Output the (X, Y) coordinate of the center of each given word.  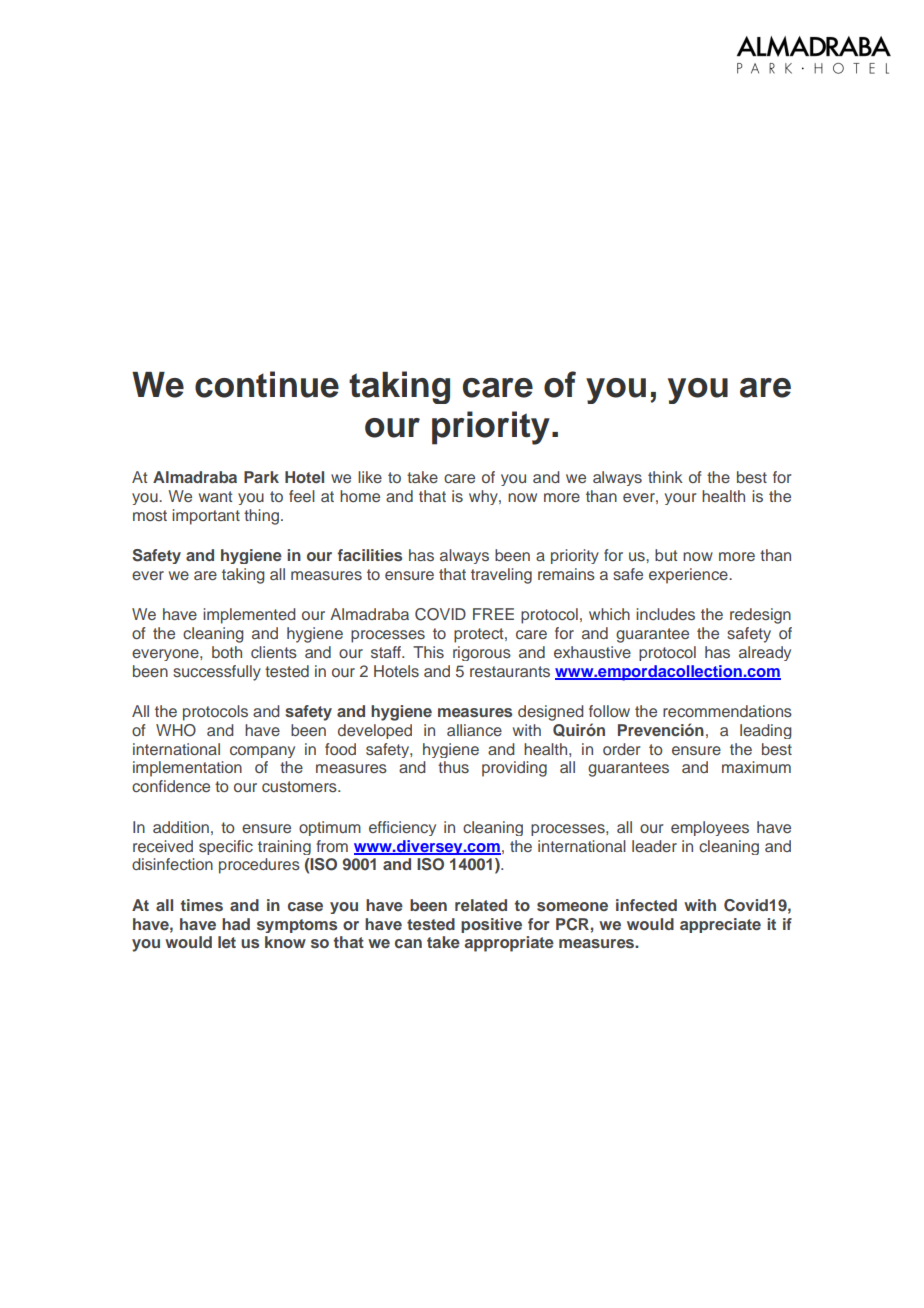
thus (453, 767)
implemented (249, 616)
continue (267, 384)
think (665, 477)
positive (491, 925)
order (622, 749)
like (370, 477)
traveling (501, 576)
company (262, 752)
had (236, 924)
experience (689, 576)
